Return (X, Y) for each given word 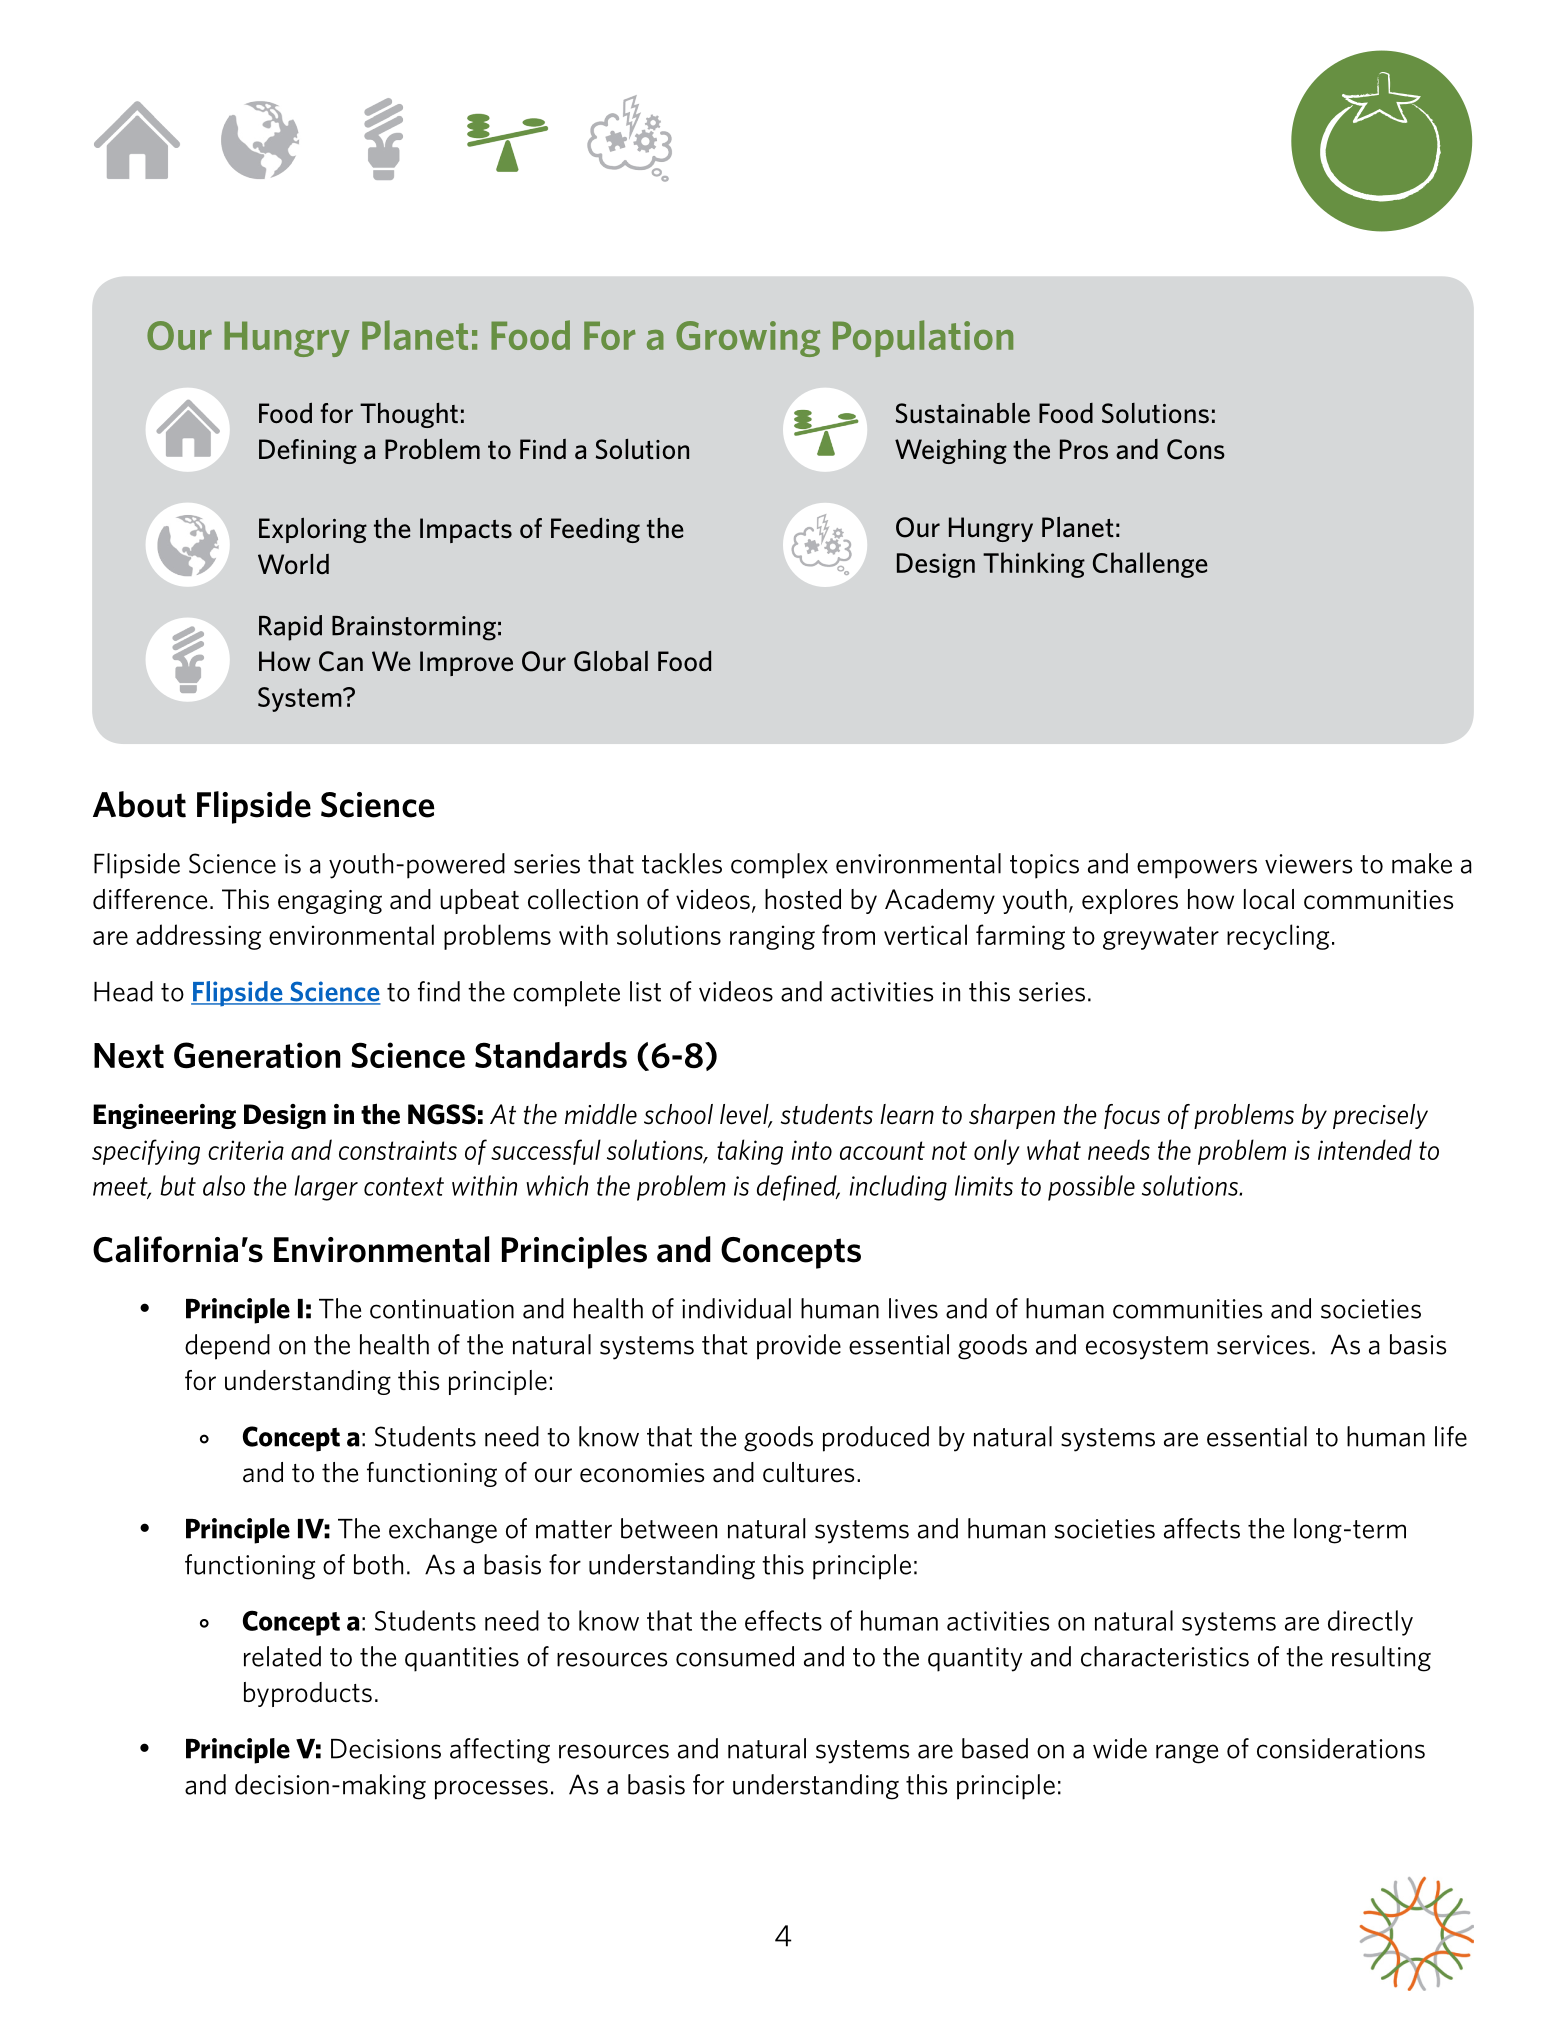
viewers (1309, 864)
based (995, 1748)
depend (227, 1347)
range (1187, 1754)
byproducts (308, 1694)
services (1263, 1345)
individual (736, 1308)
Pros (1084, 449)
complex (779, 866)
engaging (330, 902)
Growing (748, 339)
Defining (308, 451)
